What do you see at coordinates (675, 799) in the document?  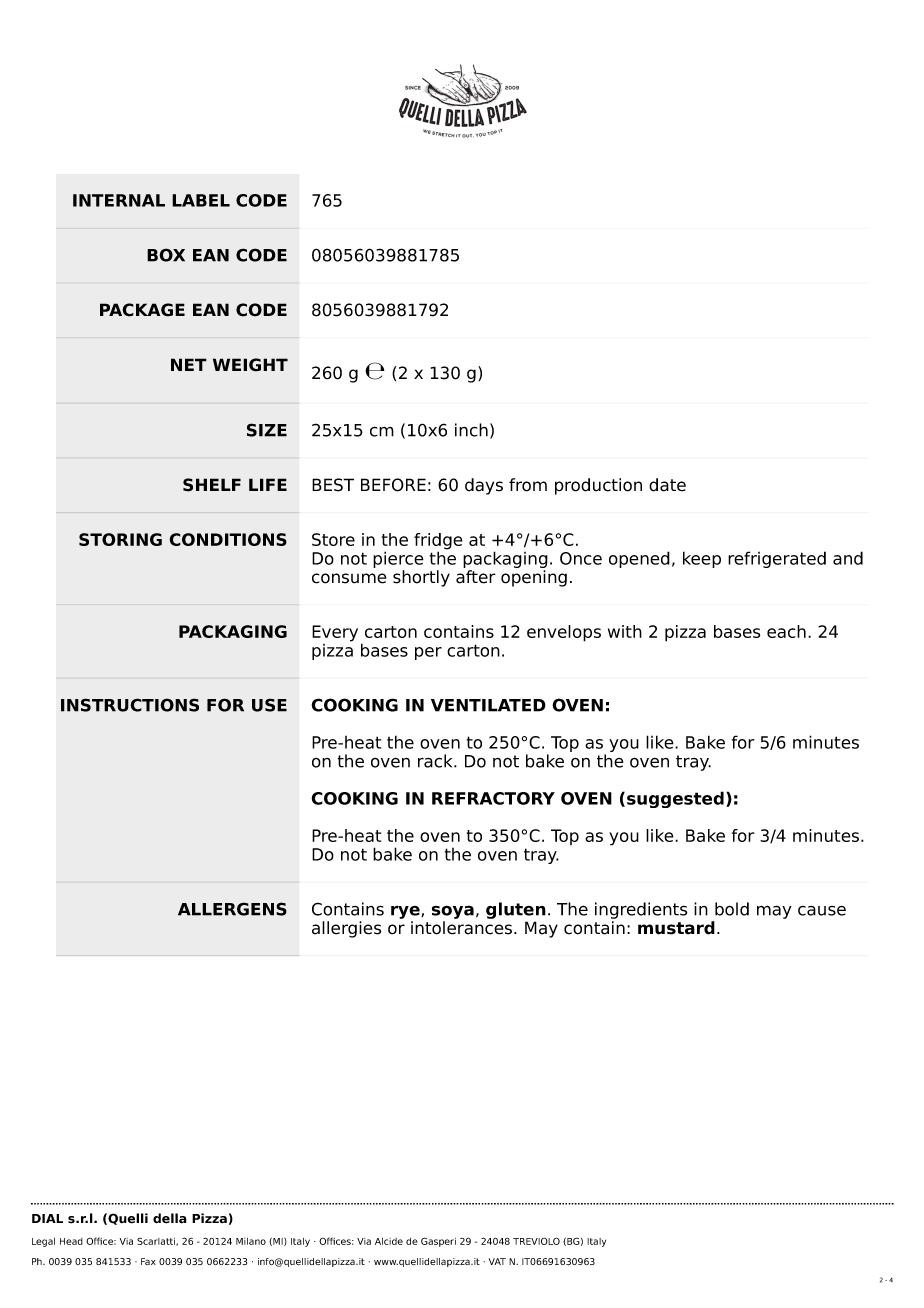 I see `suggested` at bounding box center [675, 799].
